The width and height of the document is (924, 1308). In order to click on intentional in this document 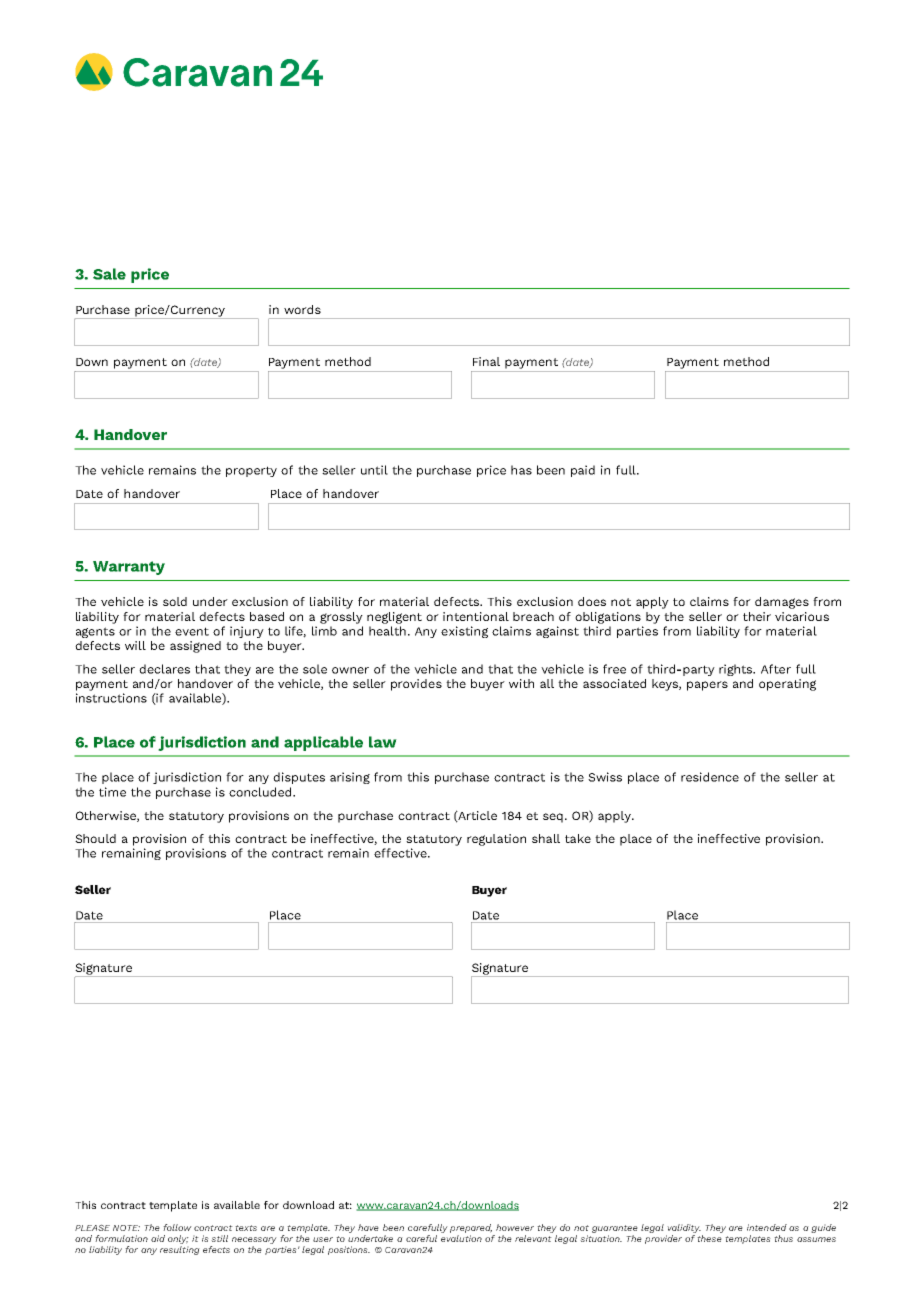, I will do `click(476, 616)`.
